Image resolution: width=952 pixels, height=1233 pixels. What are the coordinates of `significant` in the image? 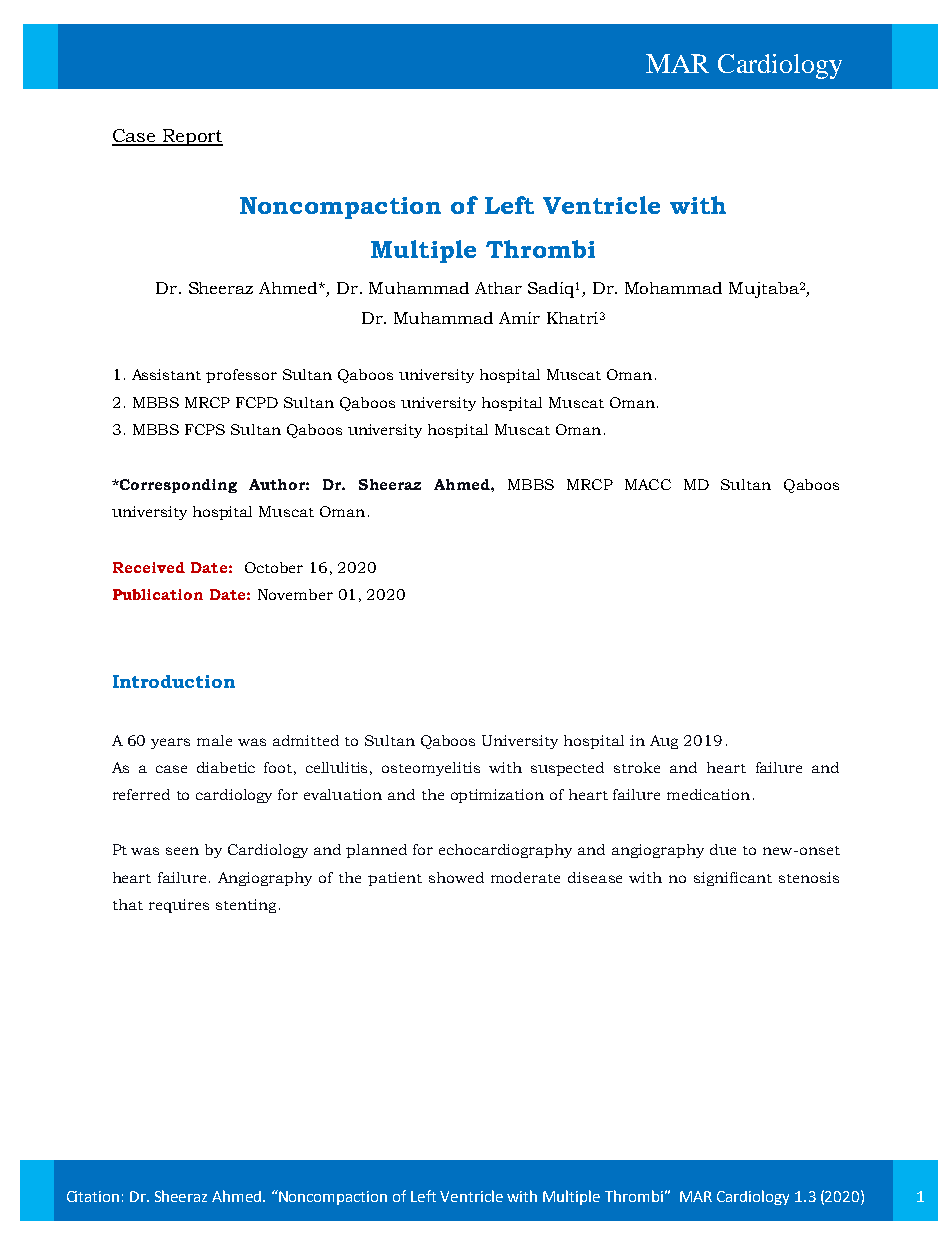 It's located at (733, 879).
